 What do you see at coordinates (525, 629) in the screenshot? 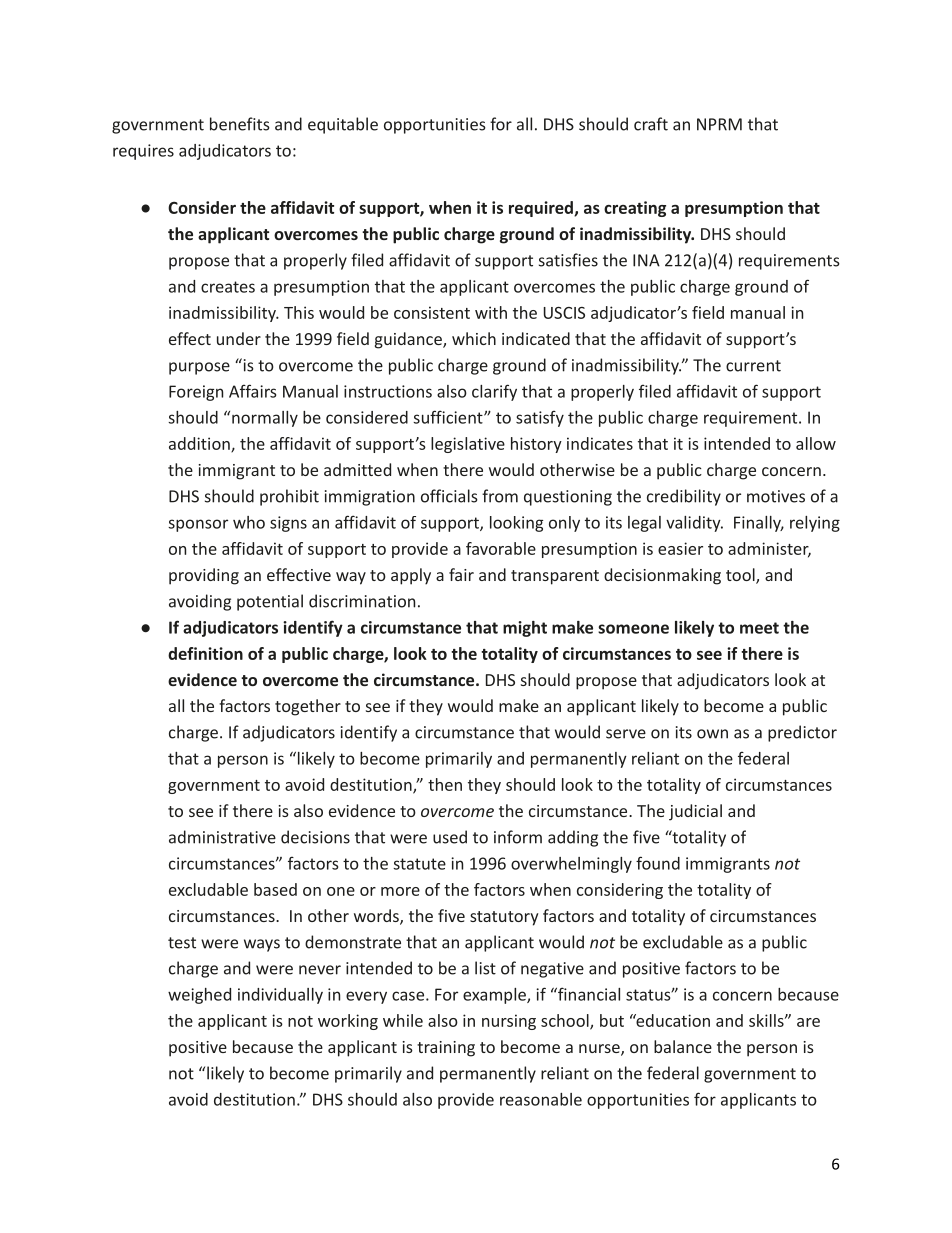
I see `might` at bounding box center [525, 629].
